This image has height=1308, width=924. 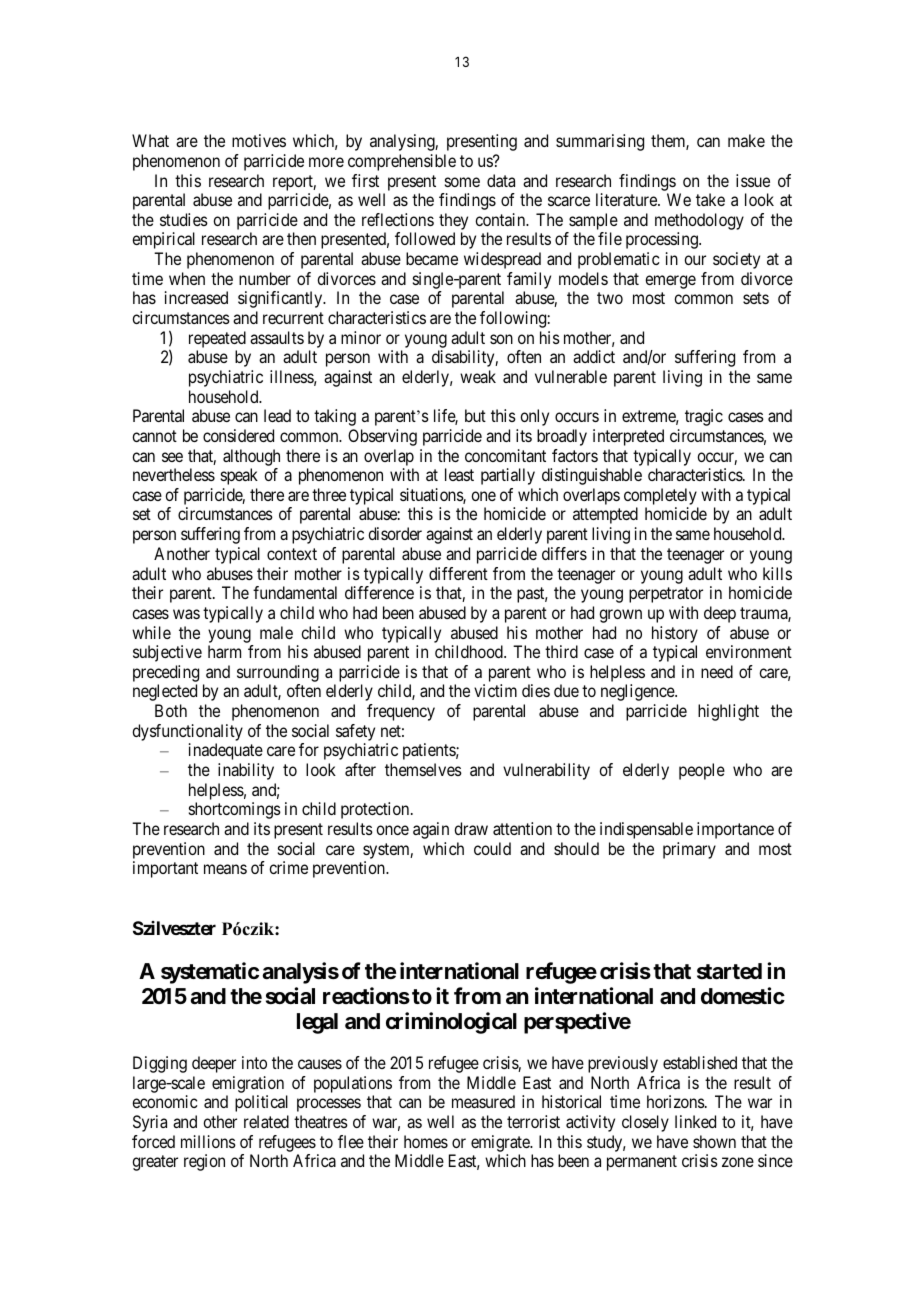 What do you see at coordinates (458, 573) in the image?
I see `different` at bounding box center [458, 573].
